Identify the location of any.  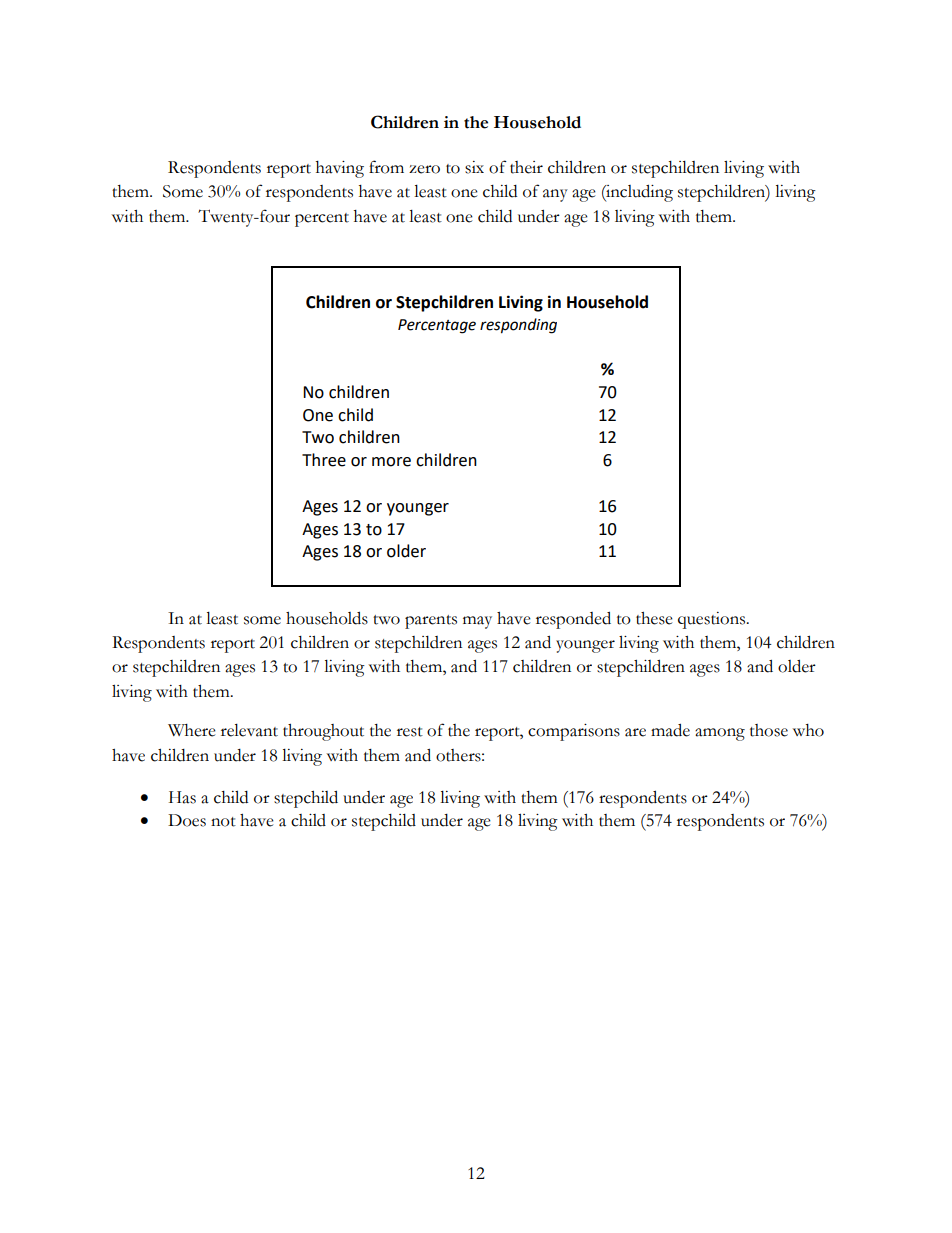
(555, 195).
